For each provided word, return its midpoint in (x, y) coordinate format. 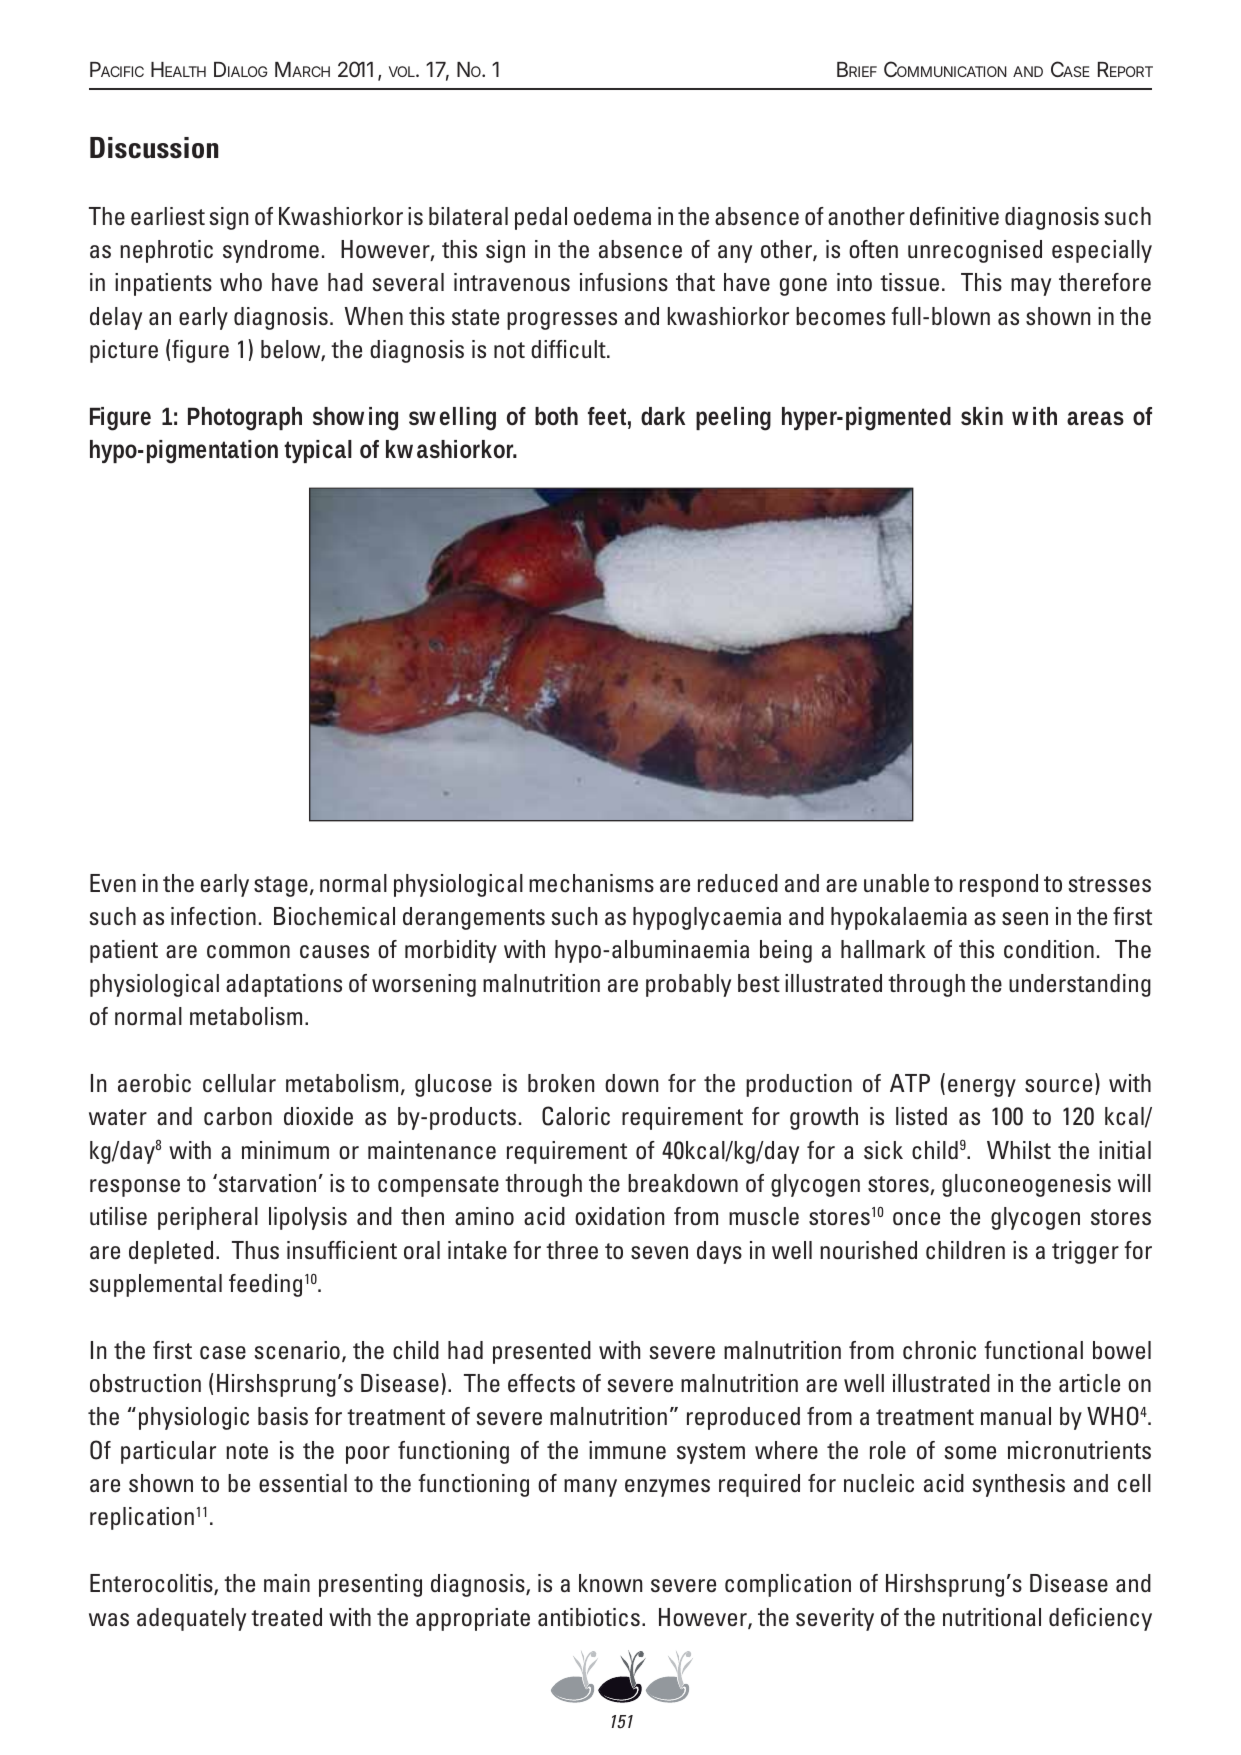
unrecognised (975, 251)
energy (982, 1088)
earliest (168, 216)
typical (318, 451)
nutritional (992, 1617)
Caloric (576, 1116)
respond (999, 885)
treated (286, 1617)
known (610, 1583)
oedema (612, 216)
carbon (238, 1116)
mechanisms (591, 883)
